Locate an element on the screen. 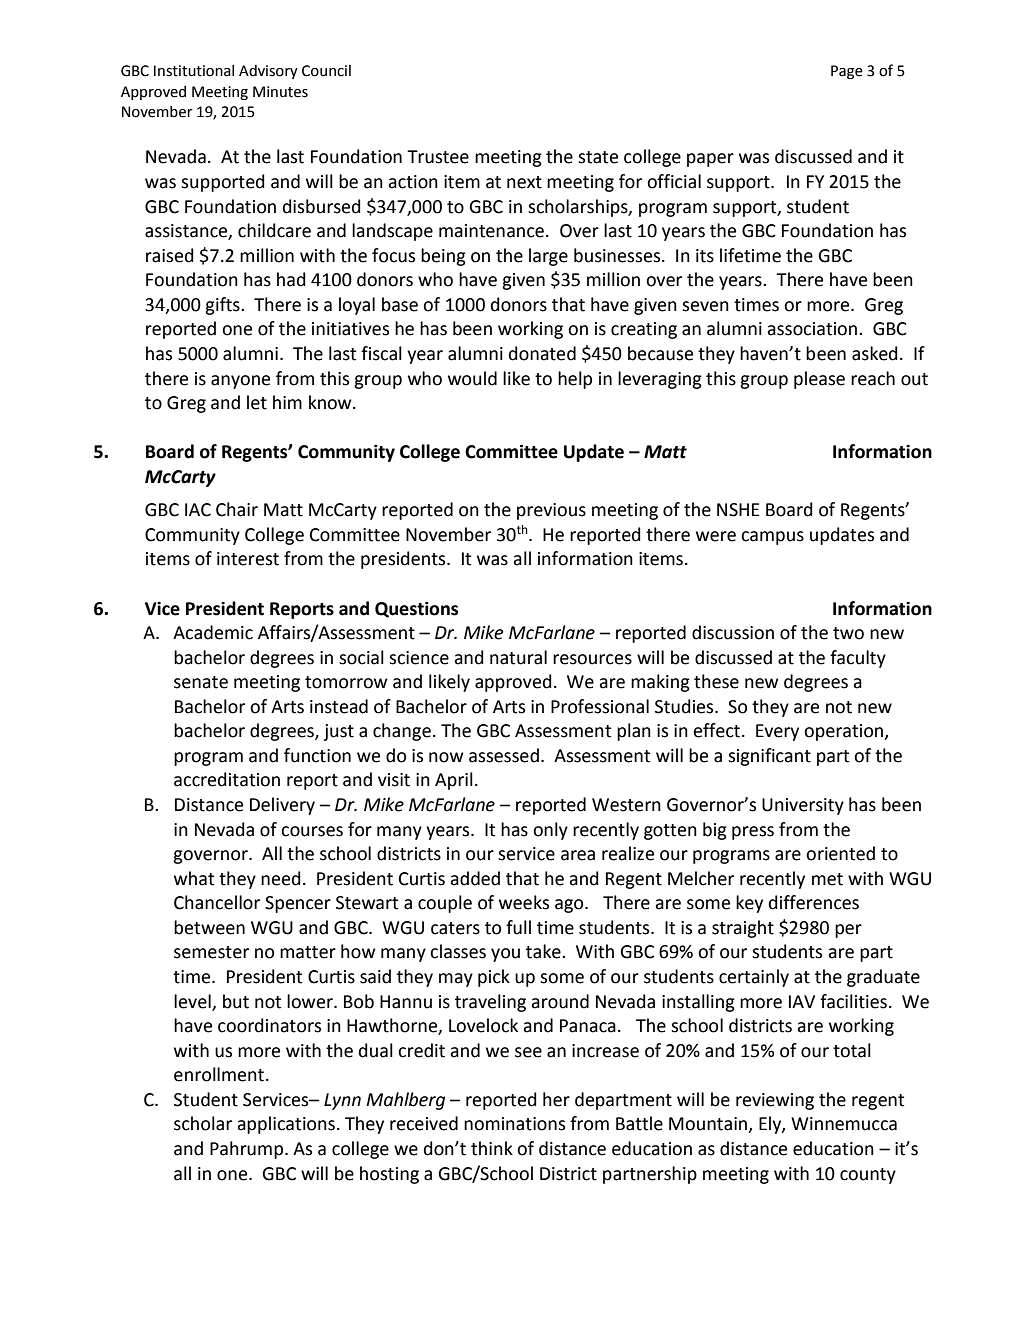  county is located at coordinates (868, 1176).
